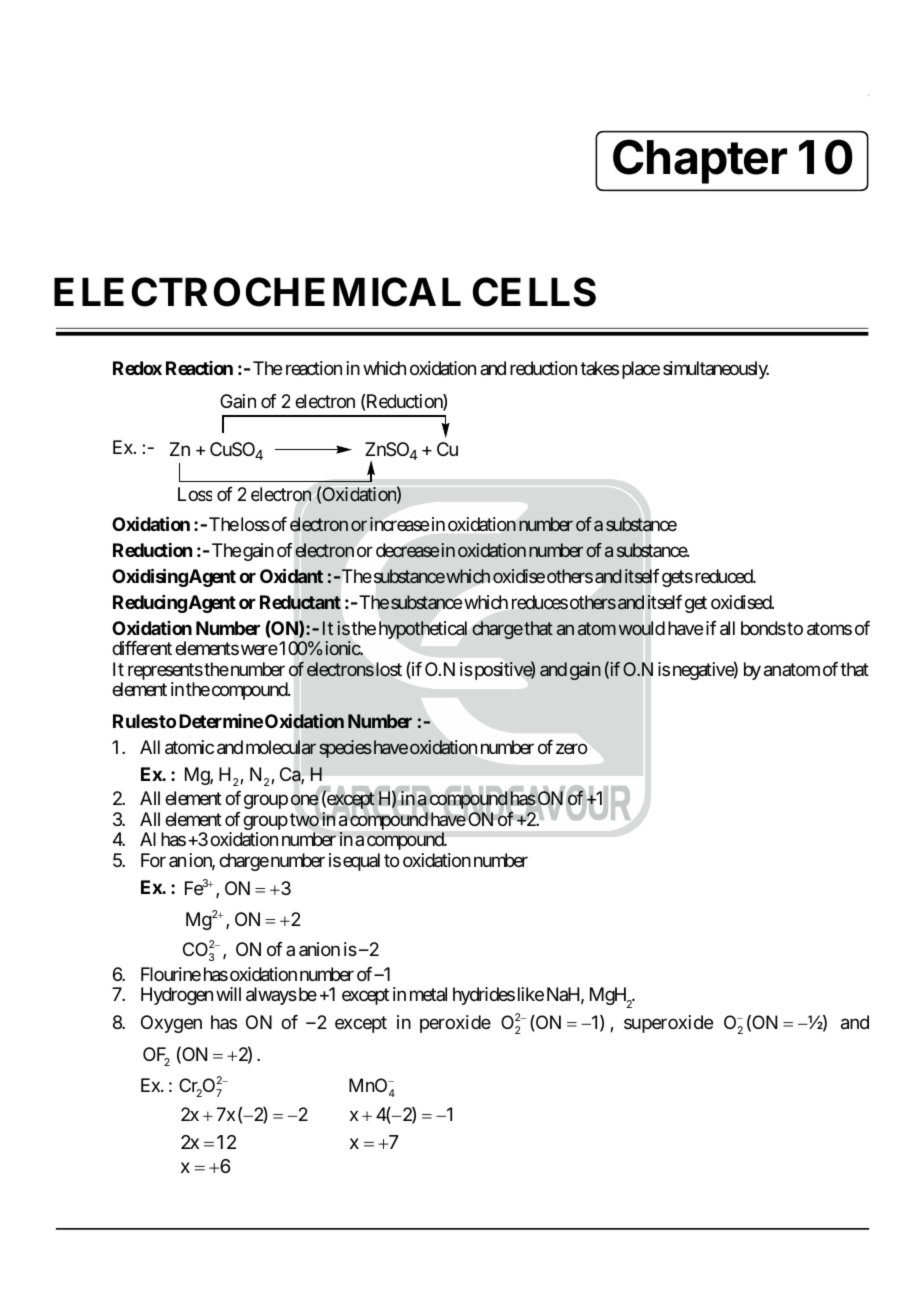  Describe the element at coordinates (137, 368) in the image. I see `Redox` at that location.
